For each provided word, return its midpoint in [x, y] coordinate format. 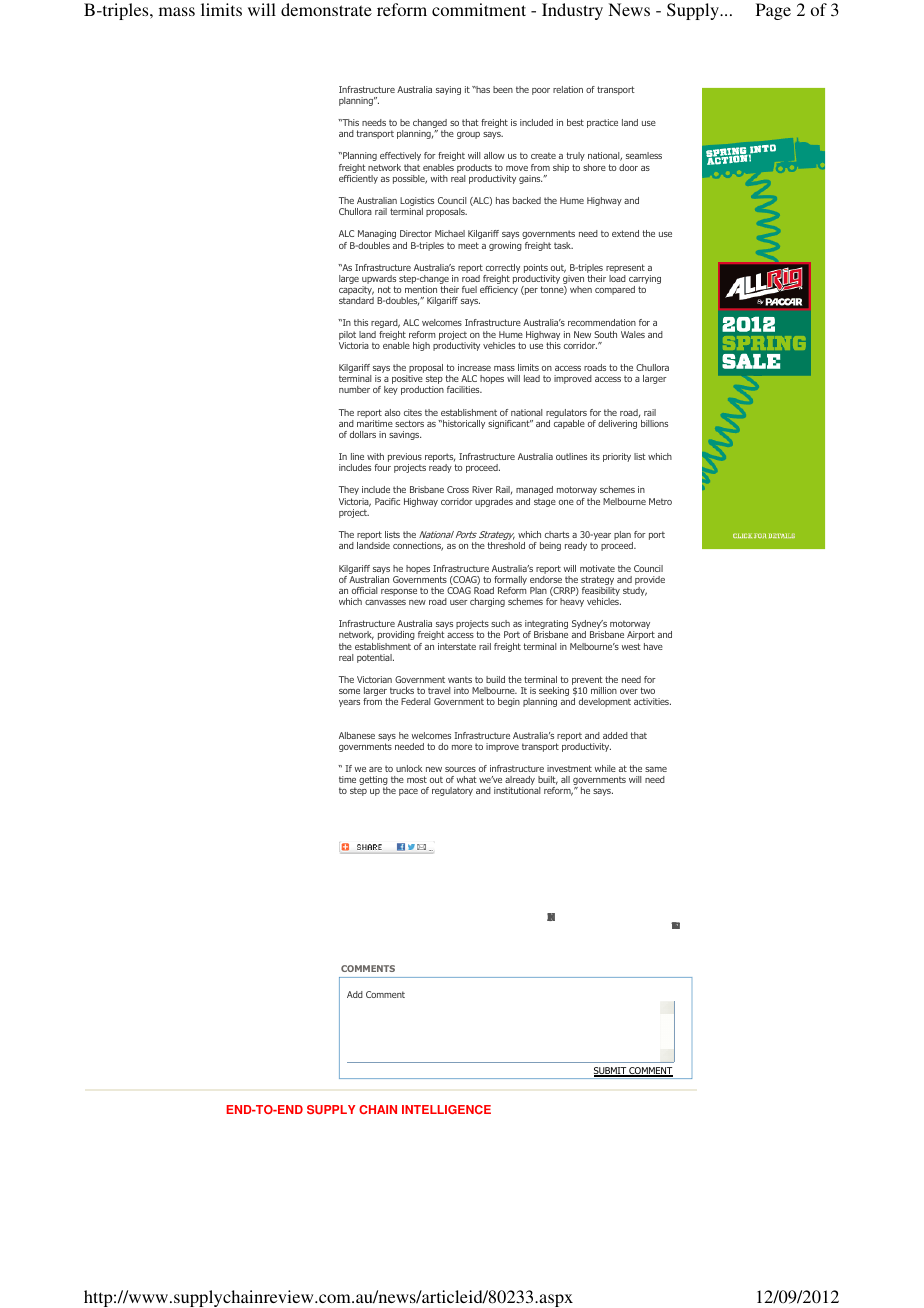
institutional [517, 790]
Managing [377, 234]
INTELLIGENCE [446, 1109]
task [563, 245]
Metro [660, 501]
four [383, 467]
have [653, 646]
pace [408, 792]
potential [375, 658]
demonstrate [326, 9]
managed [534, 490]
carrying [645, 281]
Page [773, 11]
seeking [554, 693]
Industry [572, 11]
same [656, 769]
